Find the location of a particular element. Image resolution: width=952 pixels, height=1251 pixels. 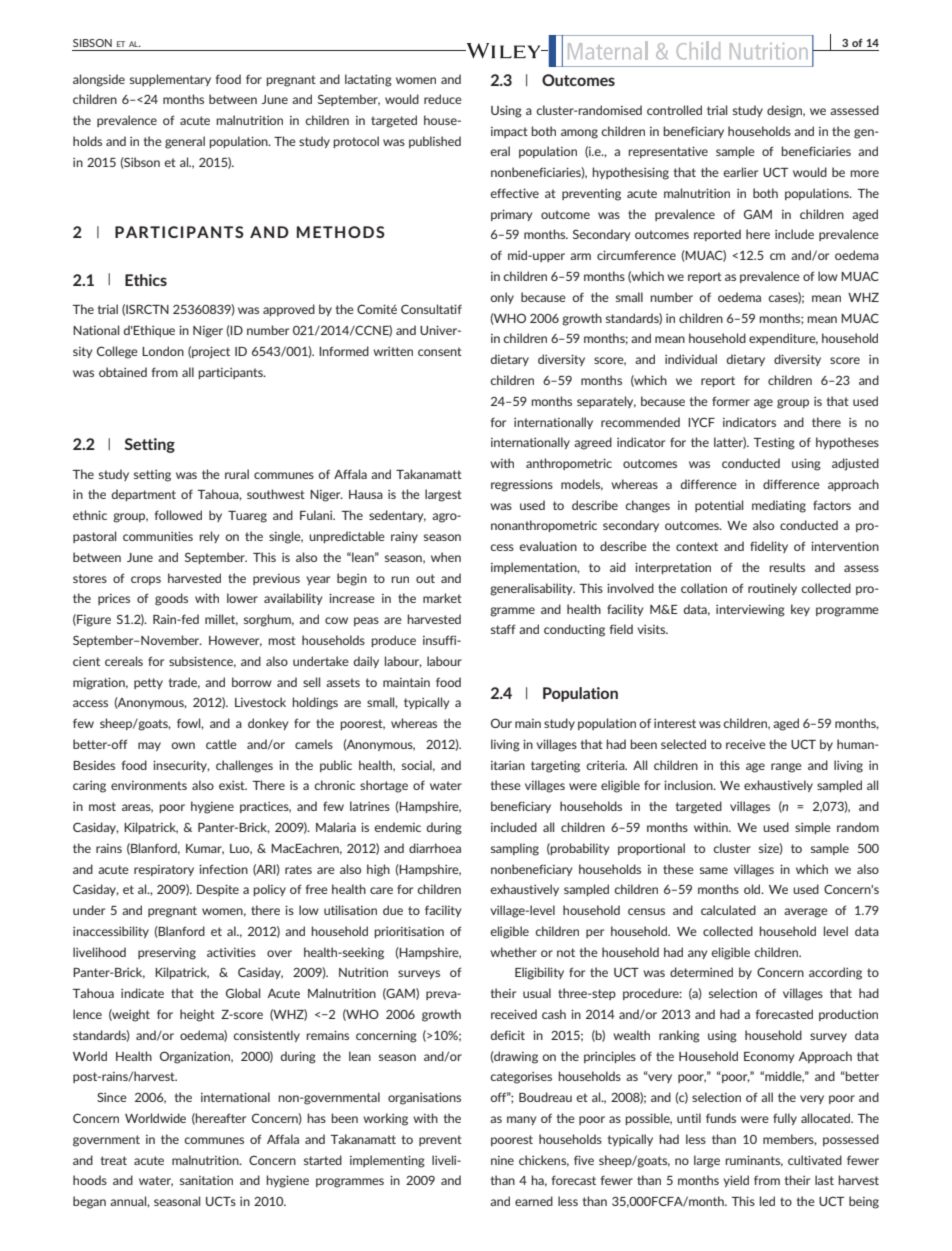

Testing is located at coordinates (774, 443).
